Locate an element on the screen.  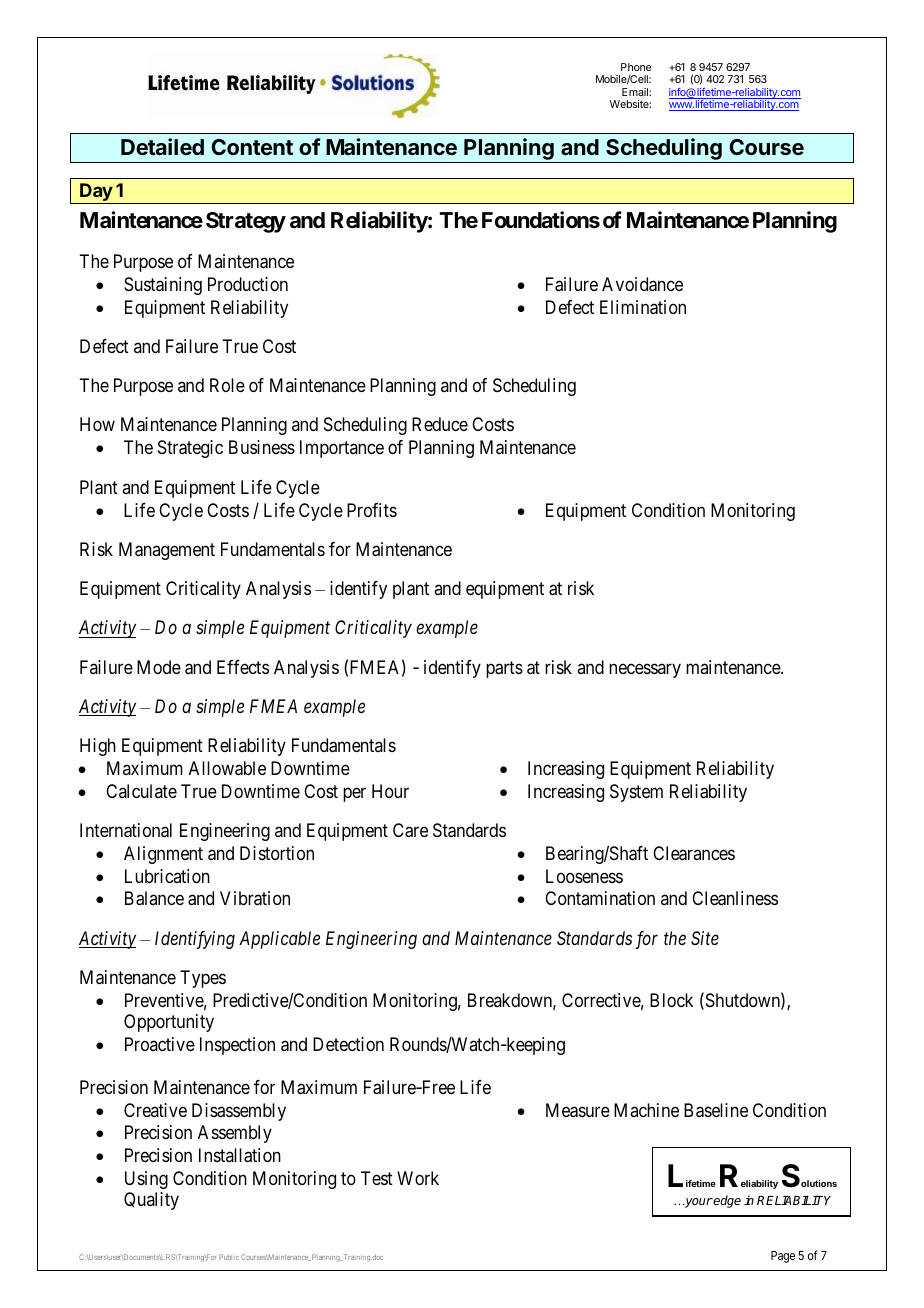
Phone is located at coordinates (636, 67).
